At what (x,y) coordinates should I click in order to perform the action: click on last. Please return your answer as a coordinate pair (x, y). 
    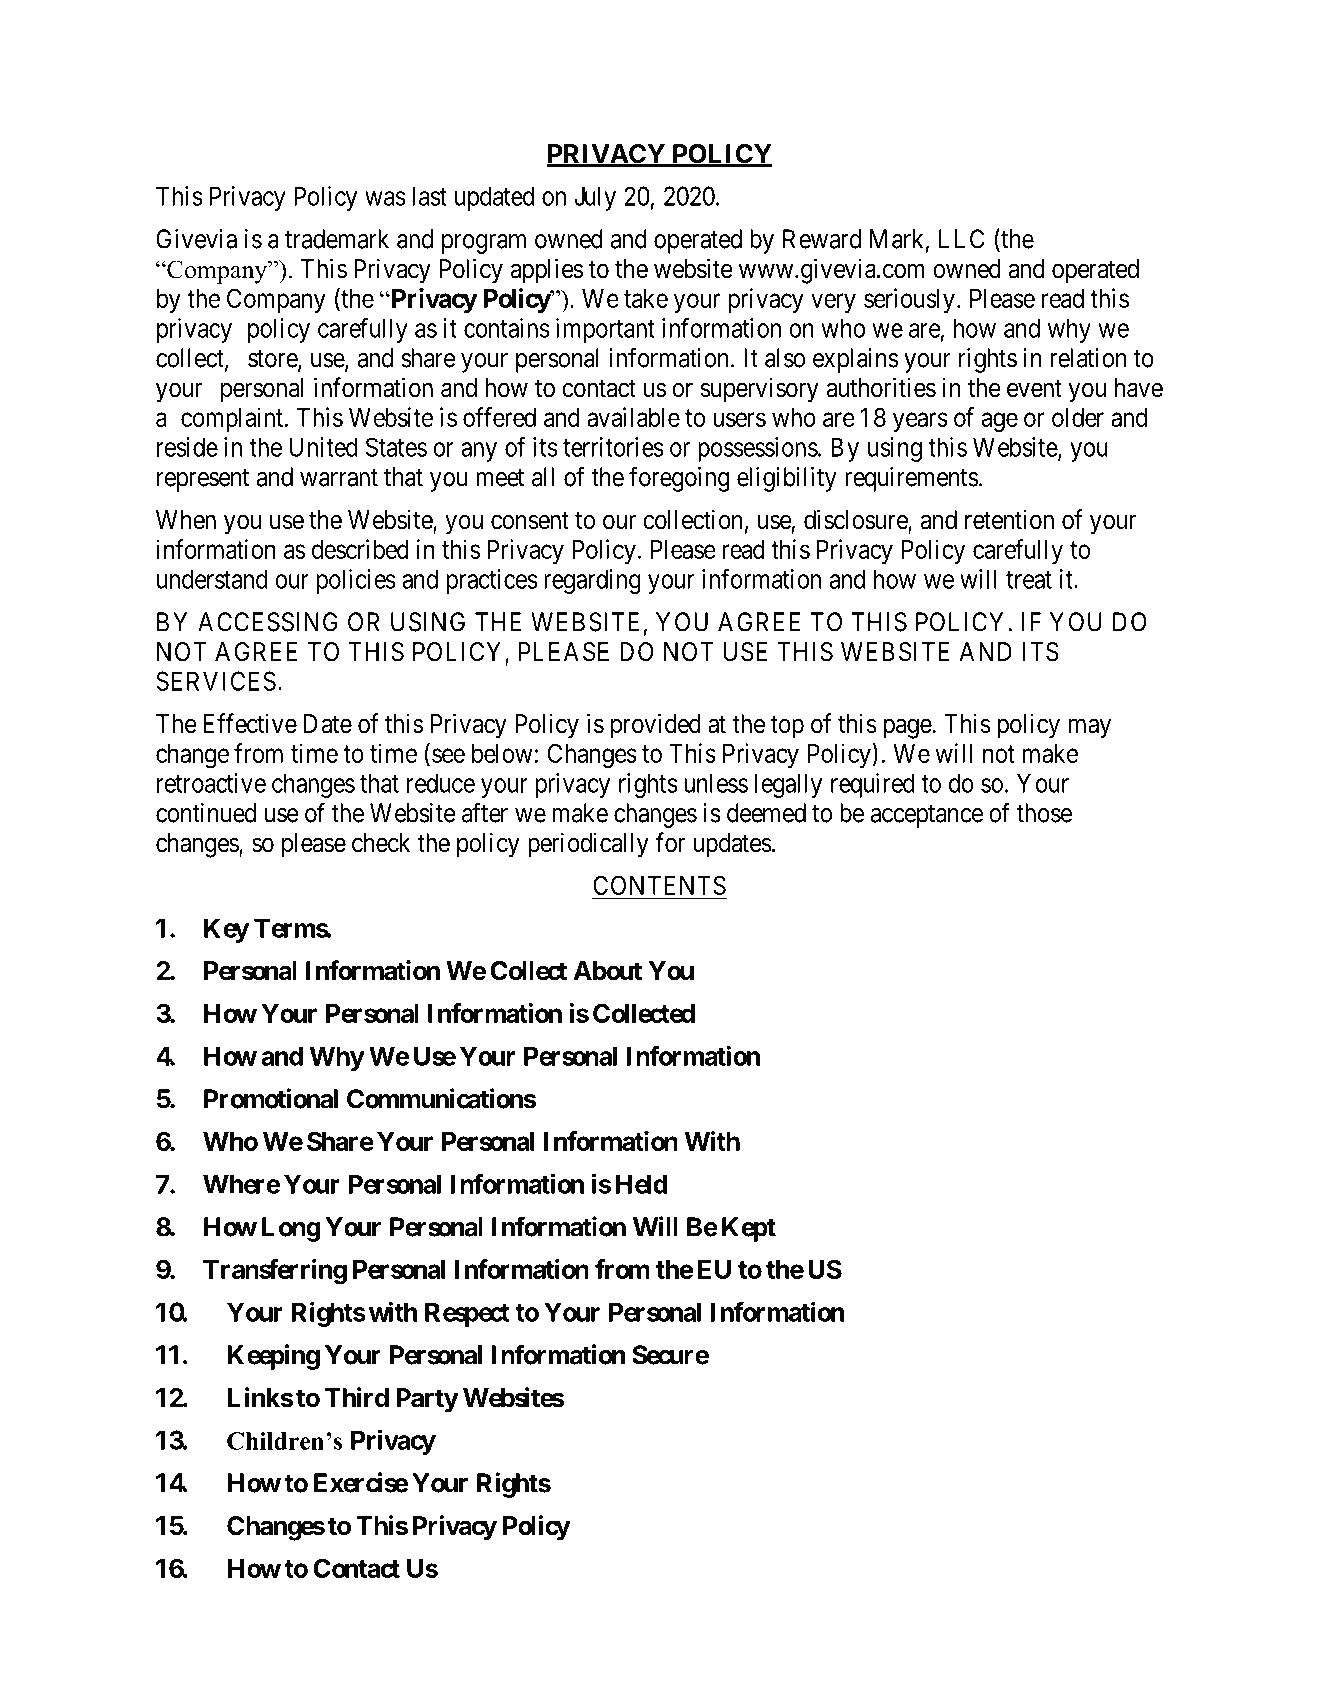
    Looking at the image, I should click on (429, 196).
